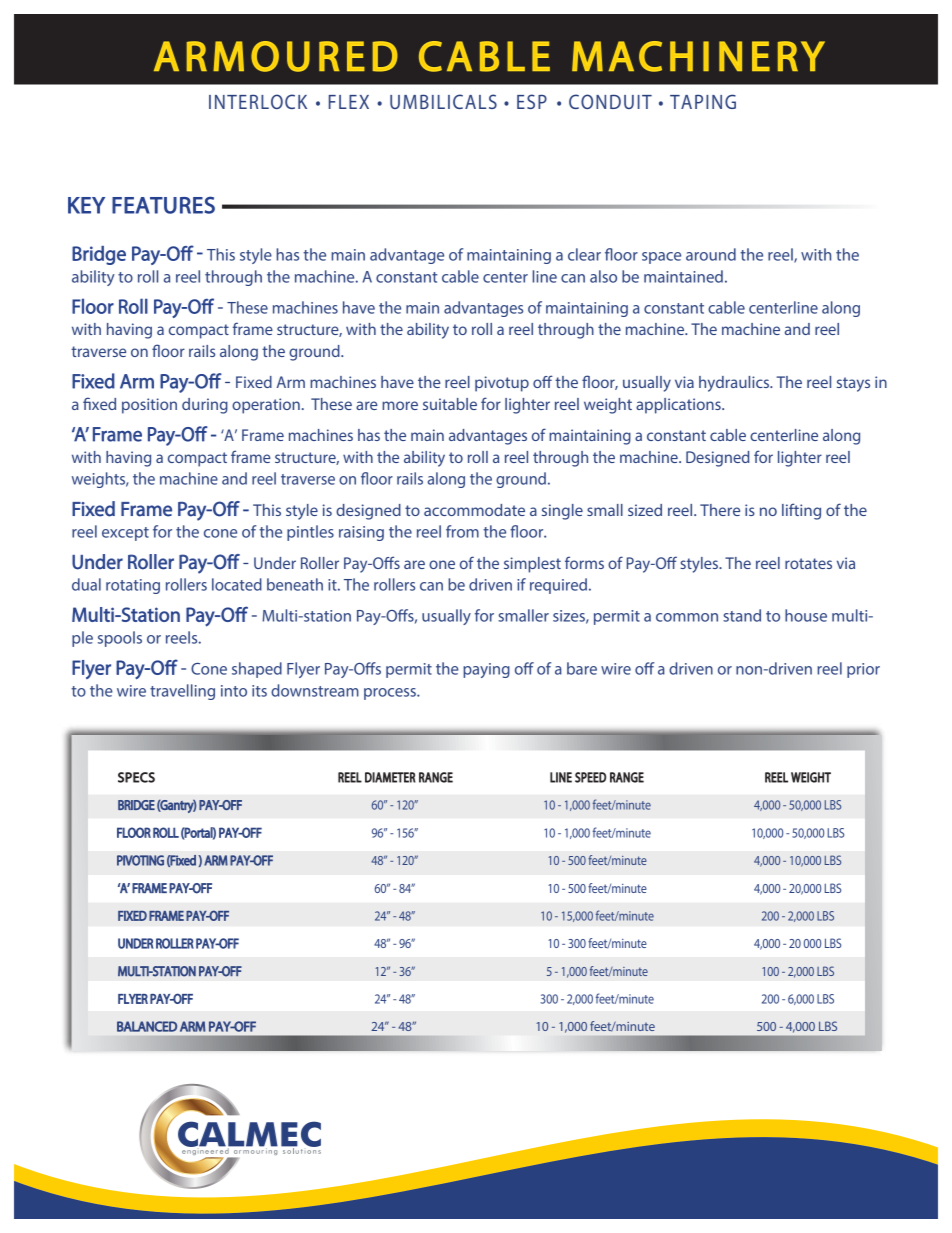 This screenshot has height=1233, width=952. I want to click on lifting, so click(801, 511).
